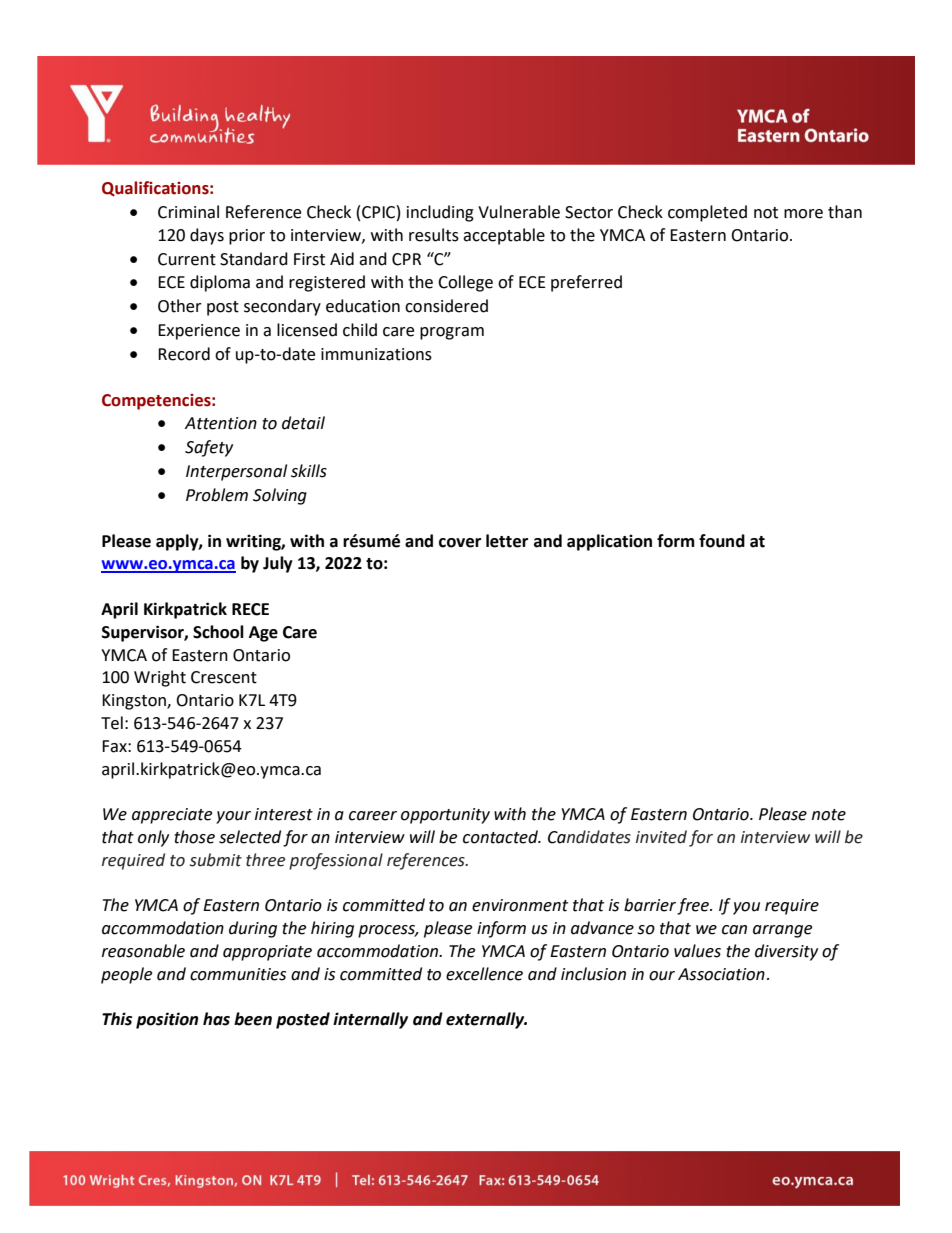 The width and height of the screenshot is (952, 1233). Describe the element at coordinates (829, 815) in the screenshot. I see `note` at that location.
